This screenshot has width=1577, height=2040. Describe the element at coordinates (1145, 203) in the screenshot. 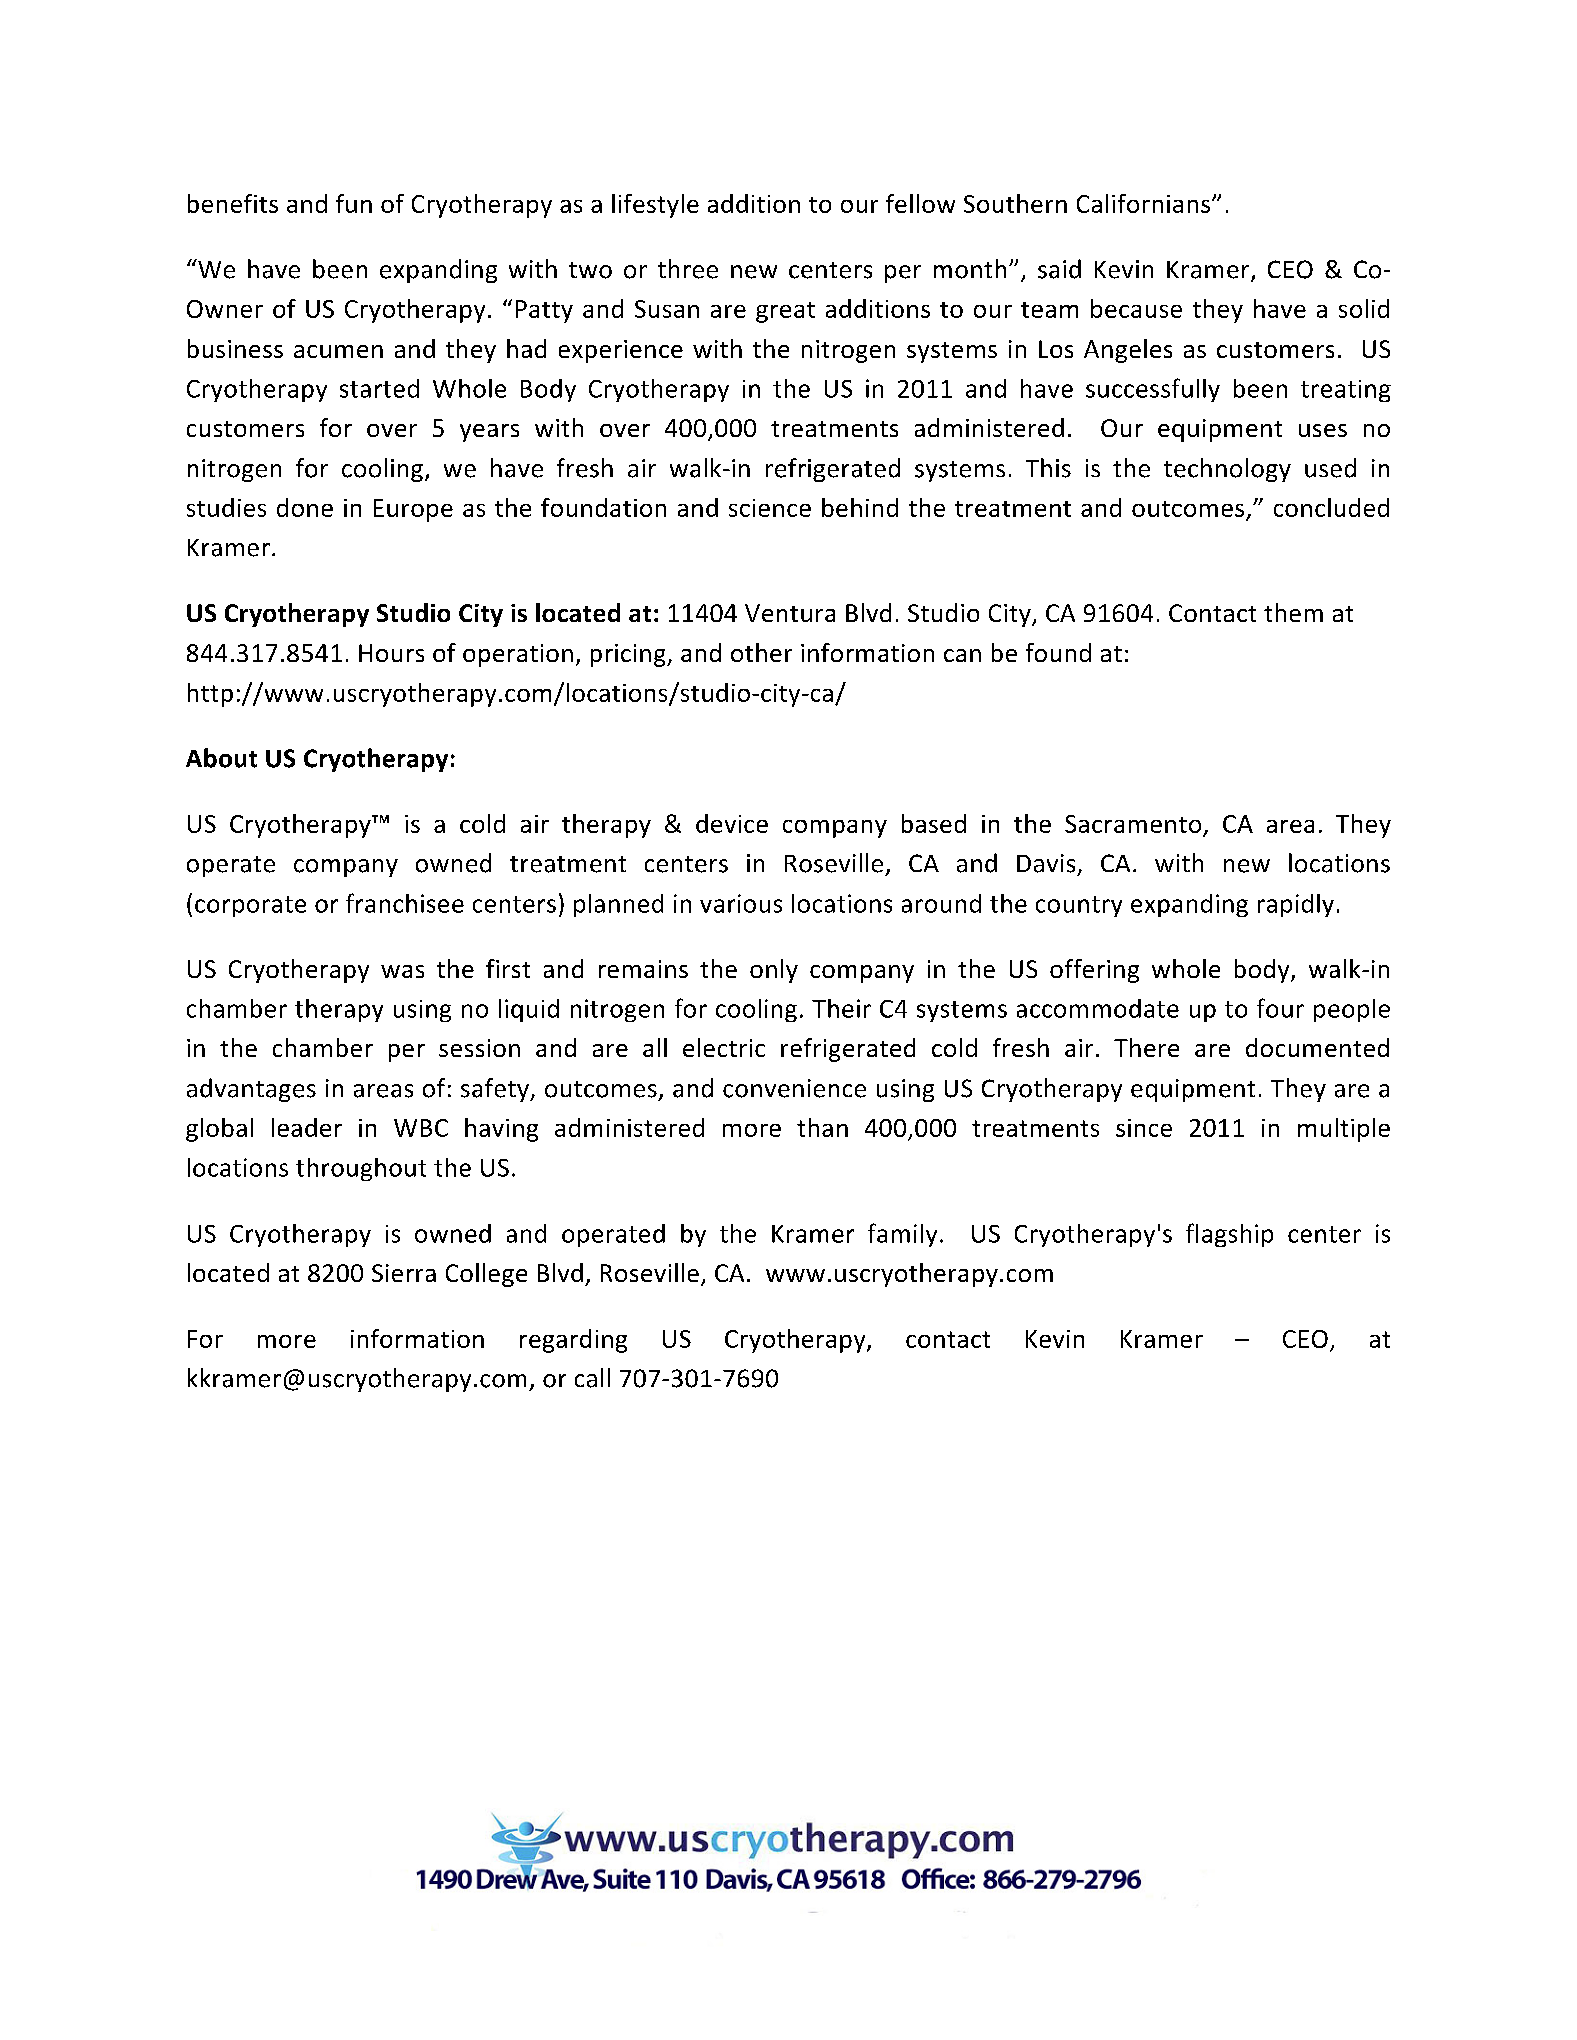

I see `Californians` at that location.
